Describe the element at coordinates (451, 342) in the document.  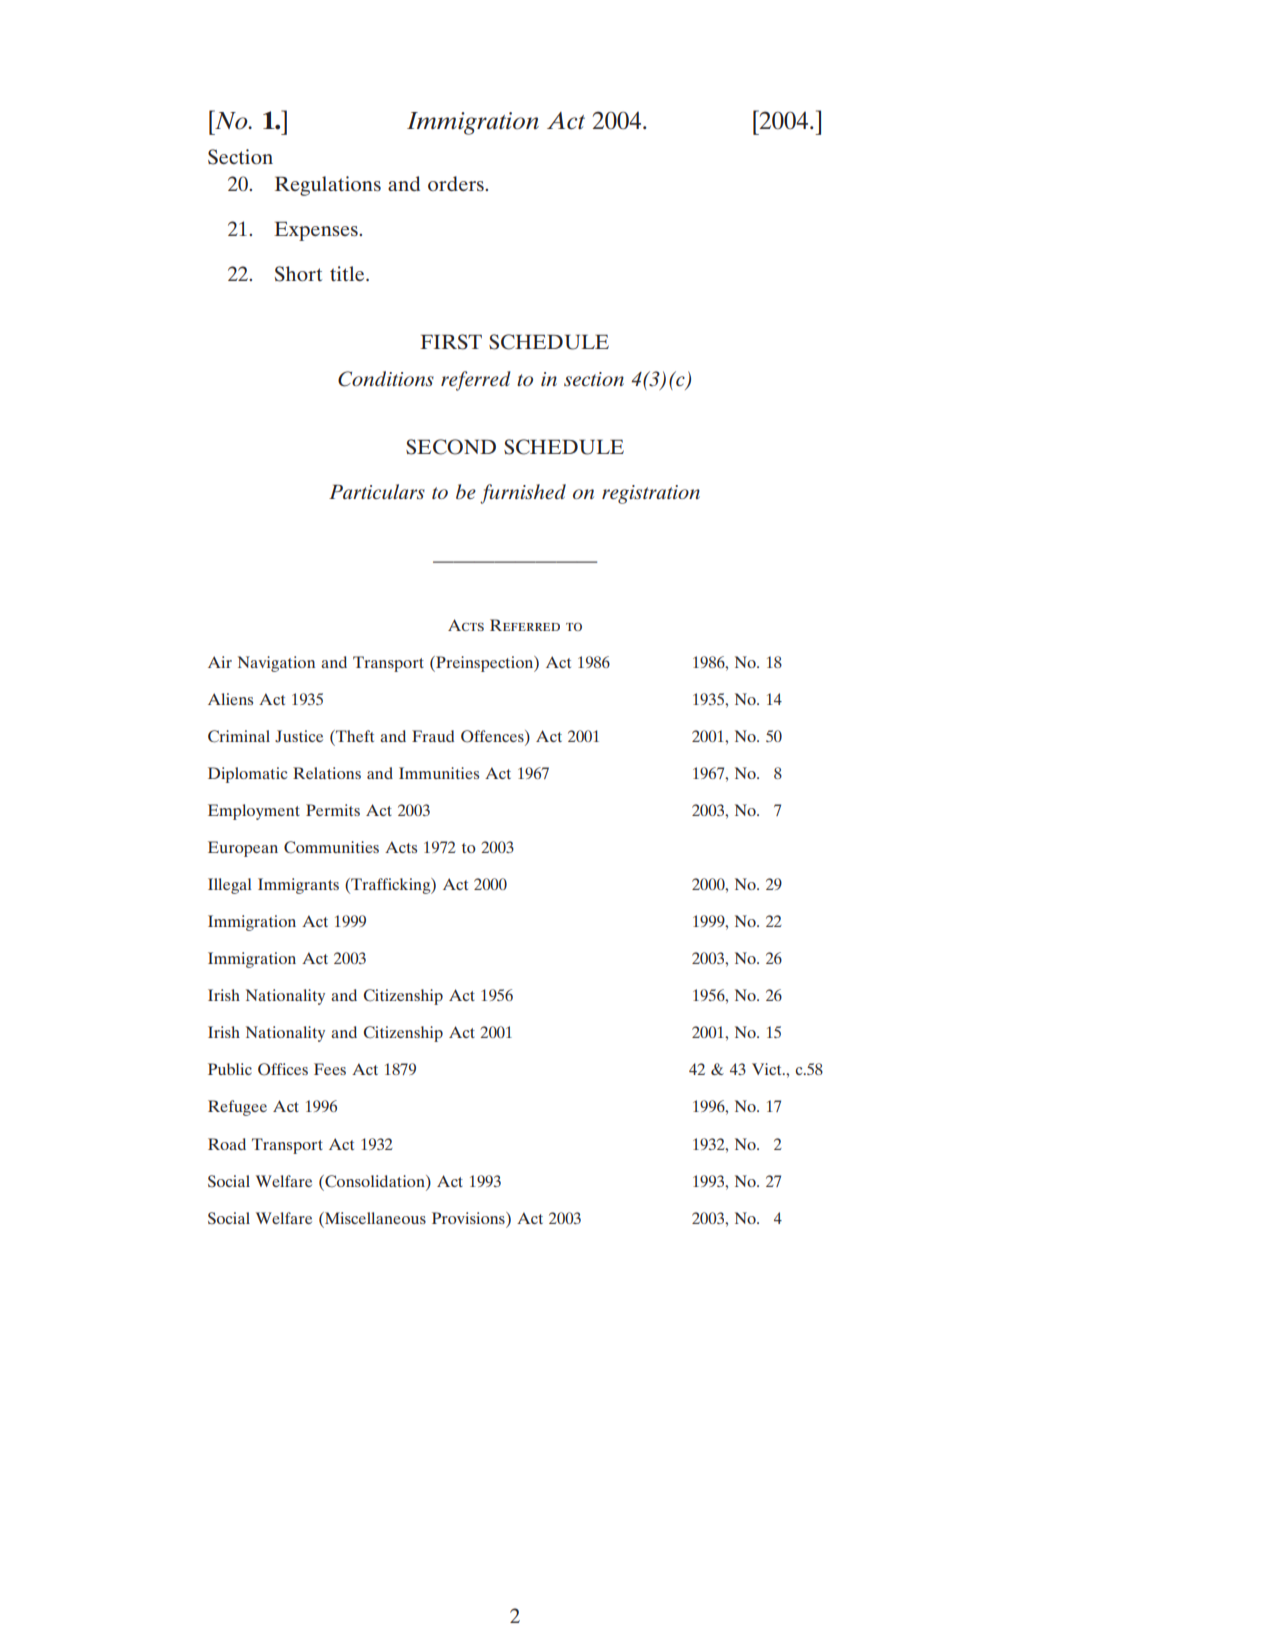
I see `FIRST` at that location.
